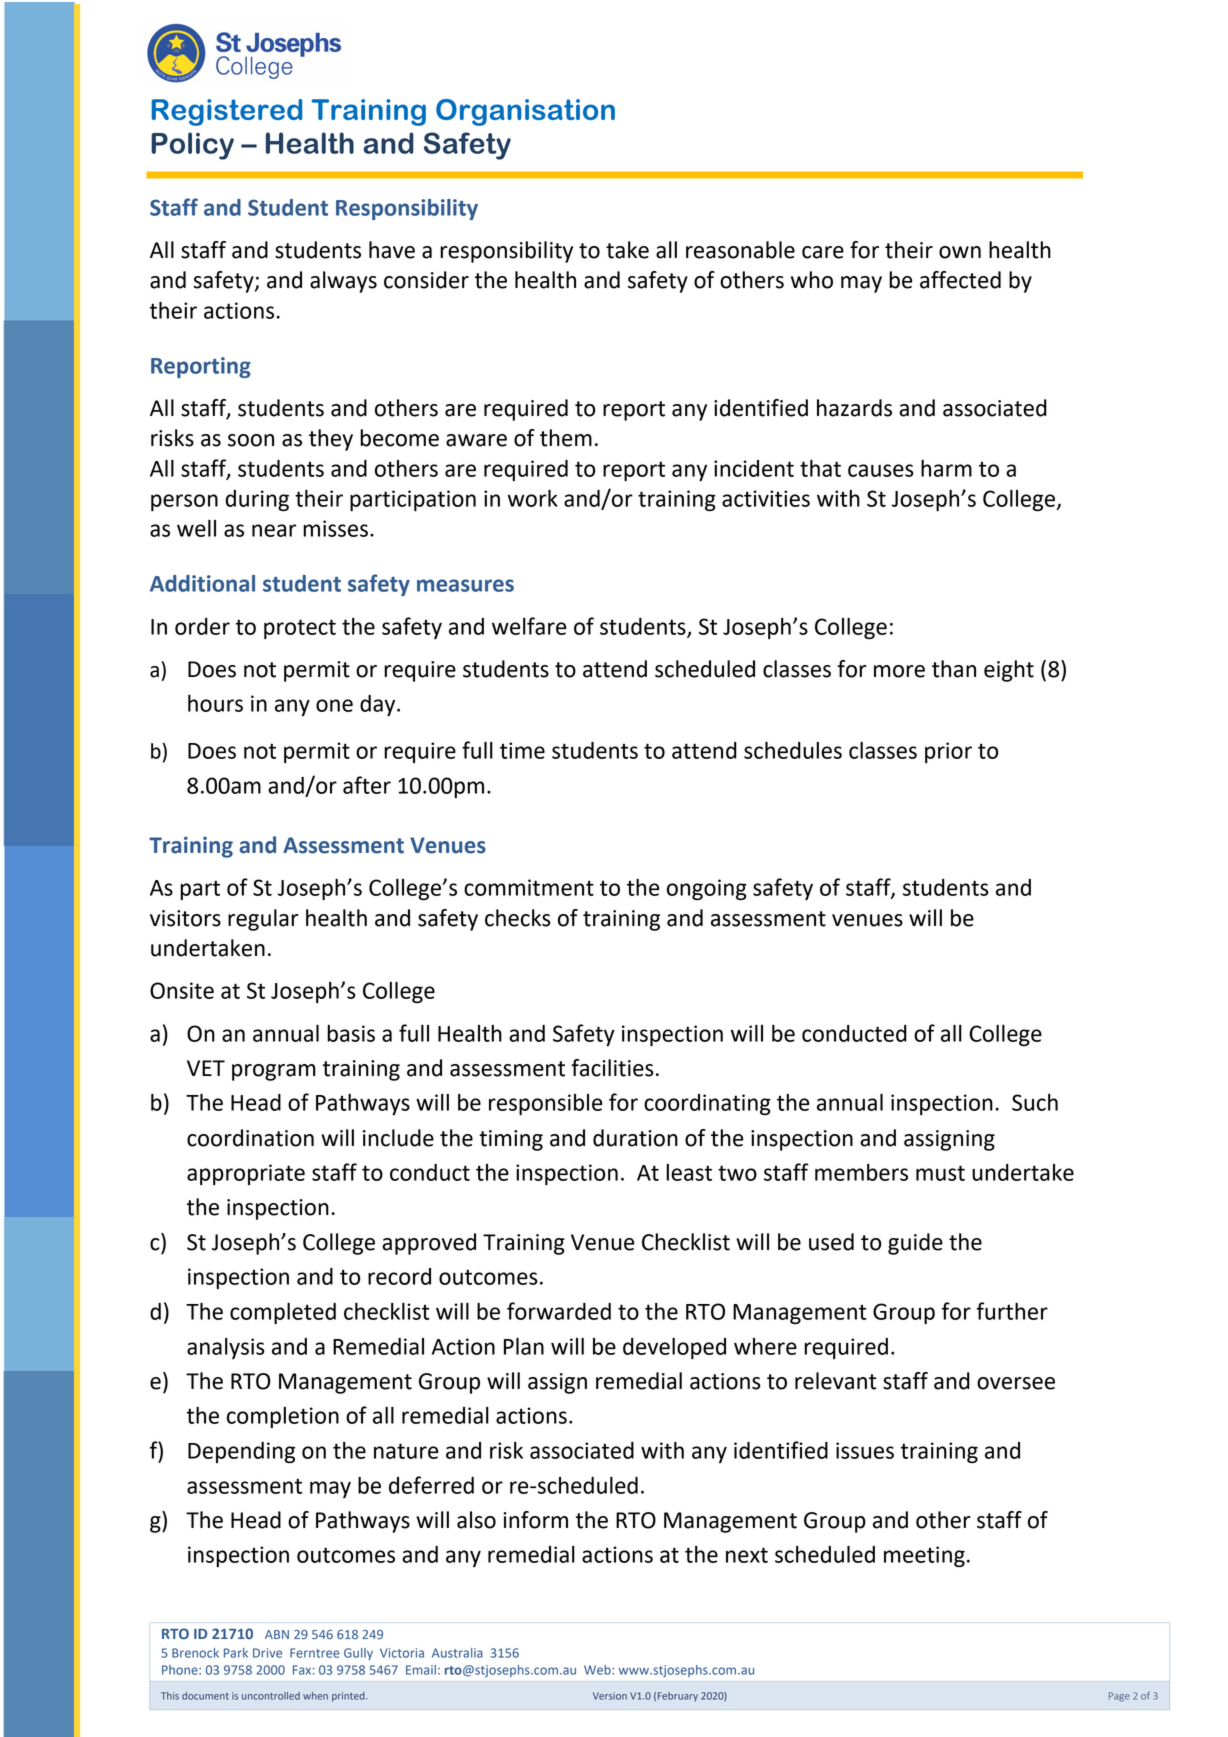 This page has width=1228, height=1737. Describe the element at coordinates (533, 498) in the page. I see `work` at that location.
